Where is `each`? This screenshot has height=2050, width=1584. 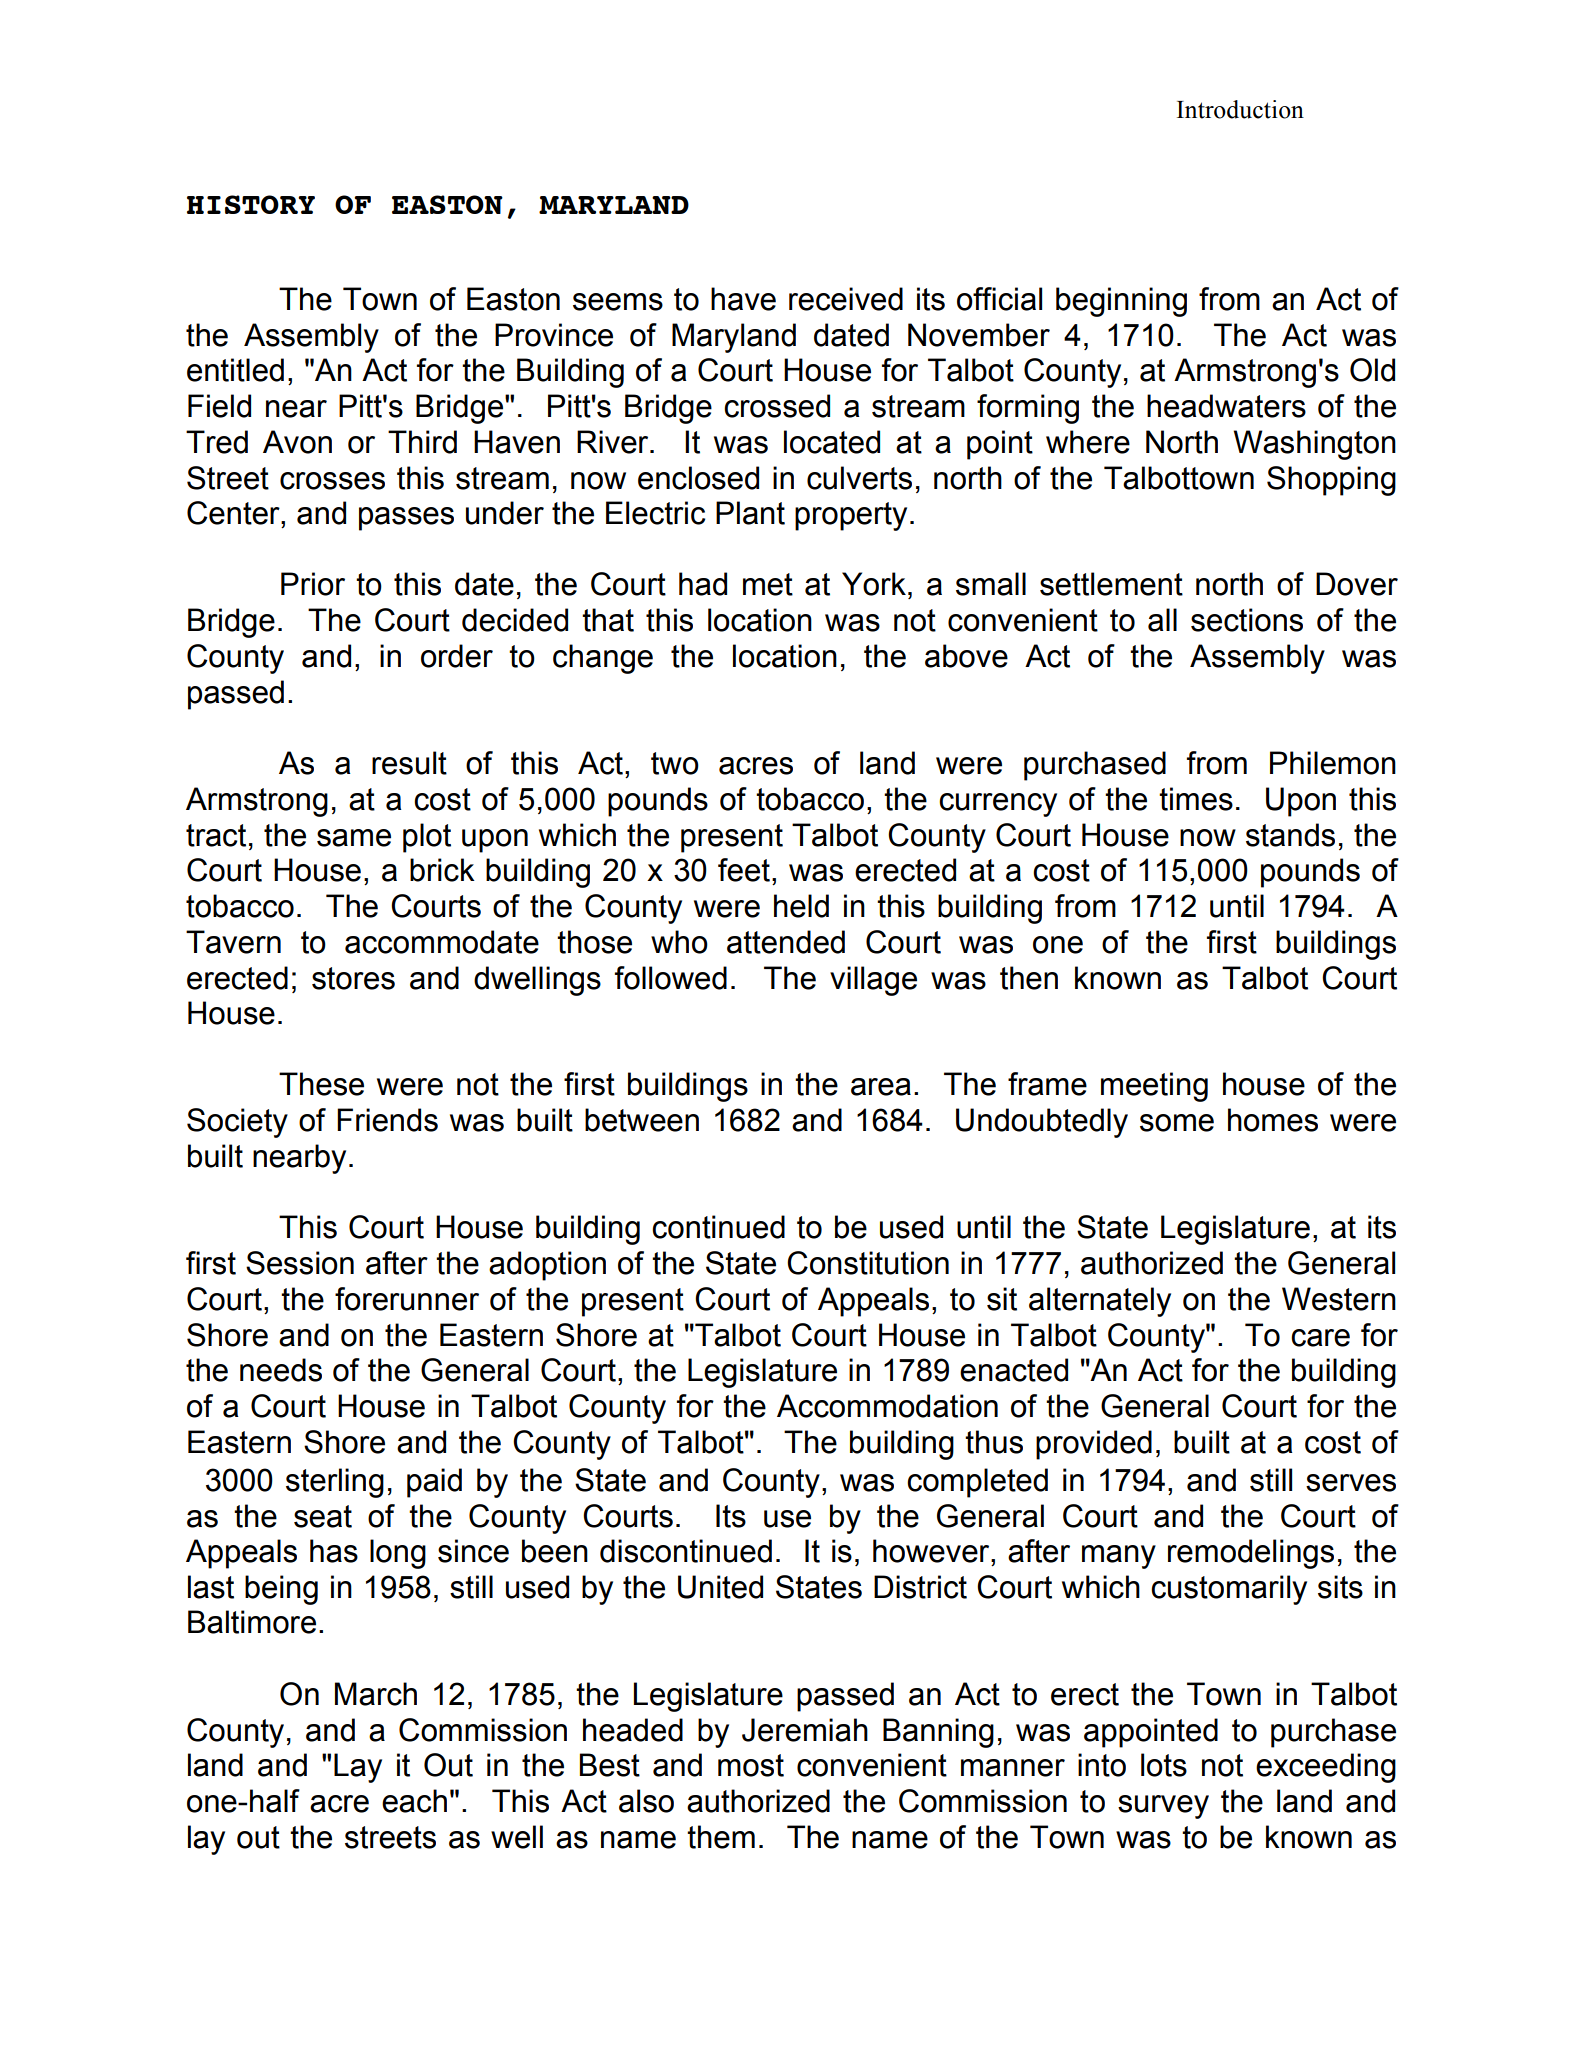
each is located at coordinates (414, 1801).
